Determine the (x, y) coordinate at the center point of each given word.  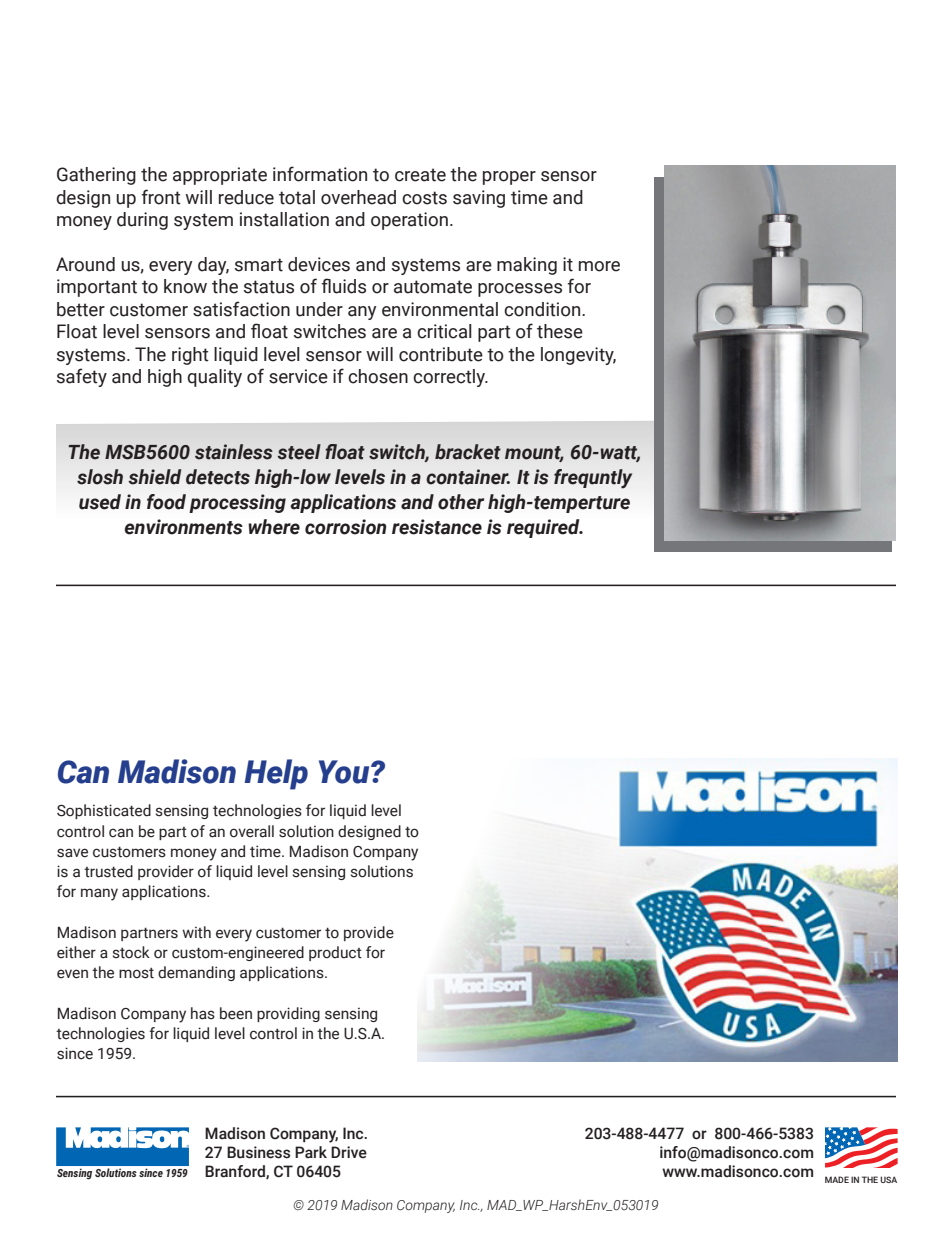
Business (258, 1152)
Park (311, 1152)
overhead (358, 197)
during (142, 221)
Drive (349, 1152)
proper (509, 178)
